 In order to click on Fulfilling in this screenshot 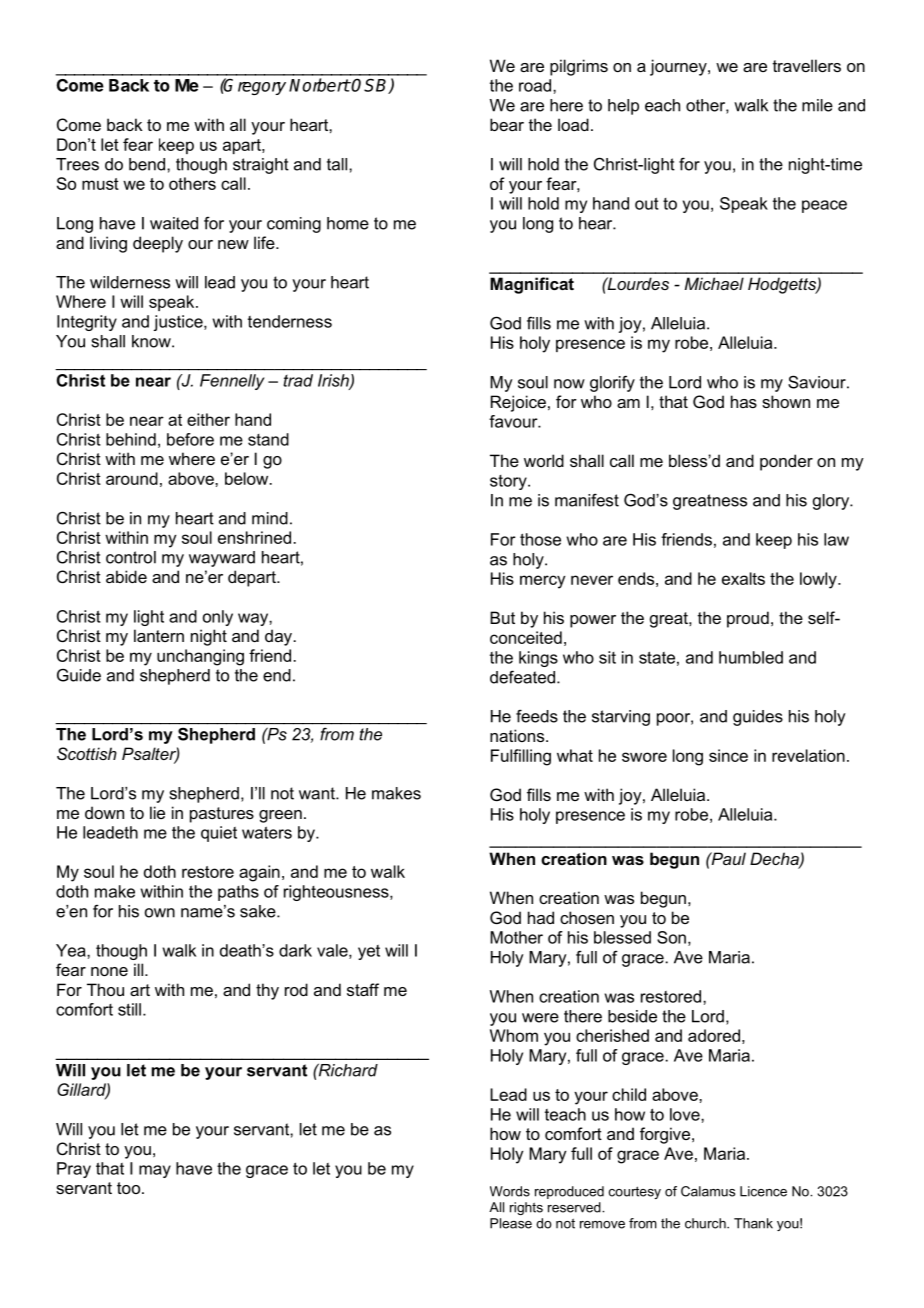, I will do `click(521, 757)`.
